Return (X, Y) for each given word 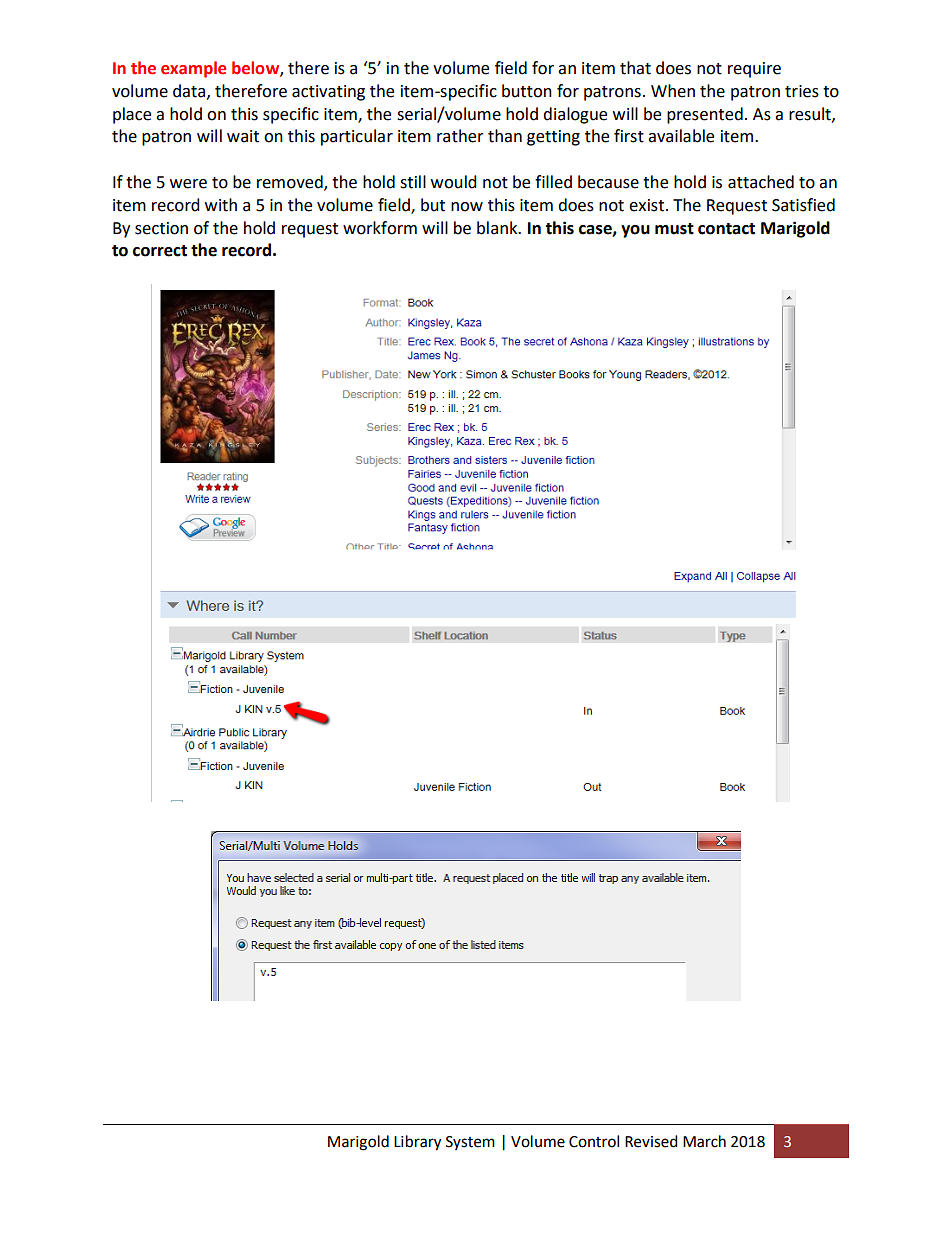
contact (726, 229)
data (190, 91)
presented (705, 115)
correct (160, 251)
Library (417, 1143)
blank (498, 228)
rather (460, 136)
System (470, 1143)
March (704, 1141)
